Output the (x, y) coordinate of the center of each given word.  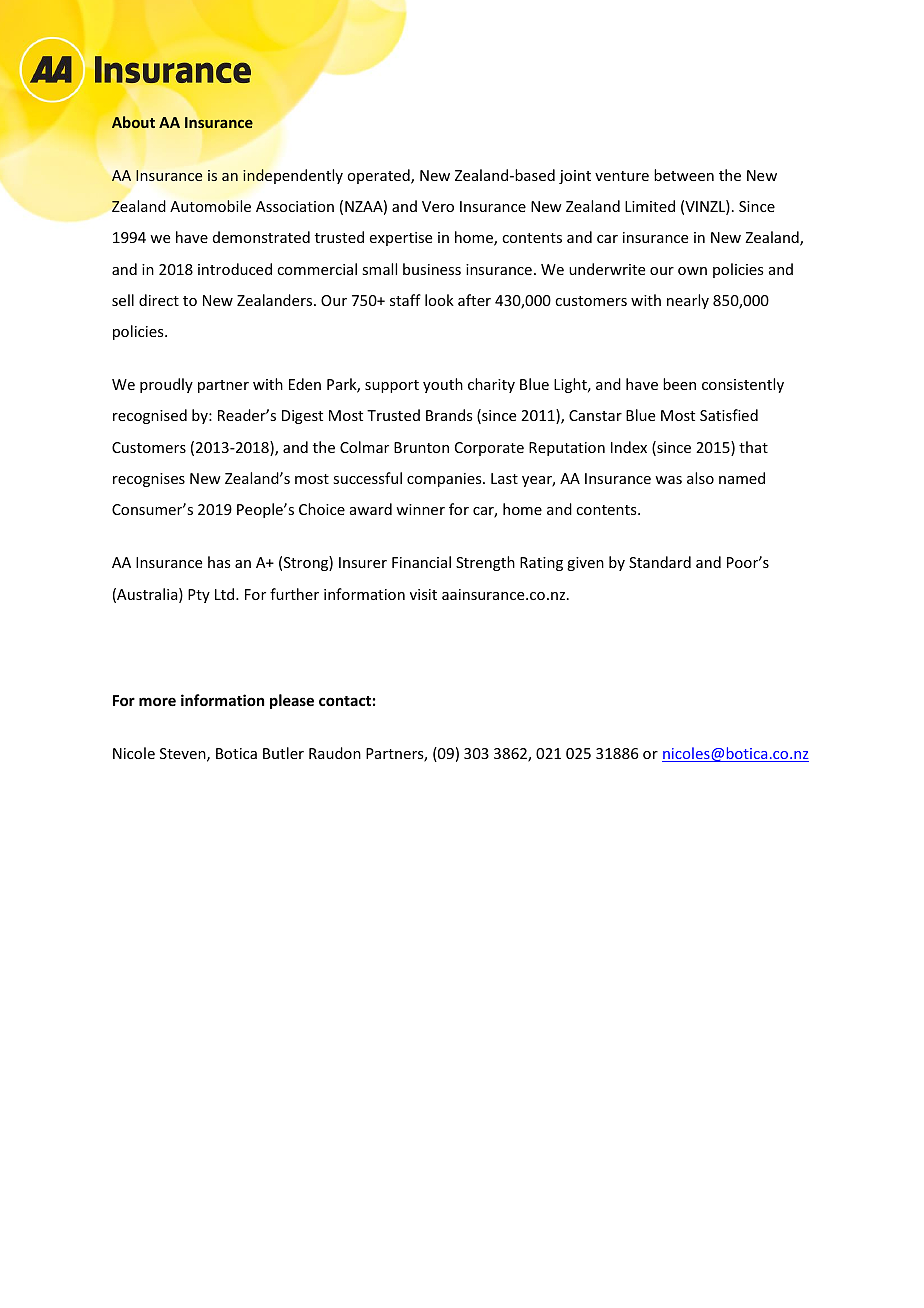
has (219, 562)
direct (159, 300)
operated (379, 176)
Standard (660, 562)
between (684, 175)
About (133, 122)
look (439, 300)
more (157, 701)
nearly (688, 301)
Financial (421, 562)
